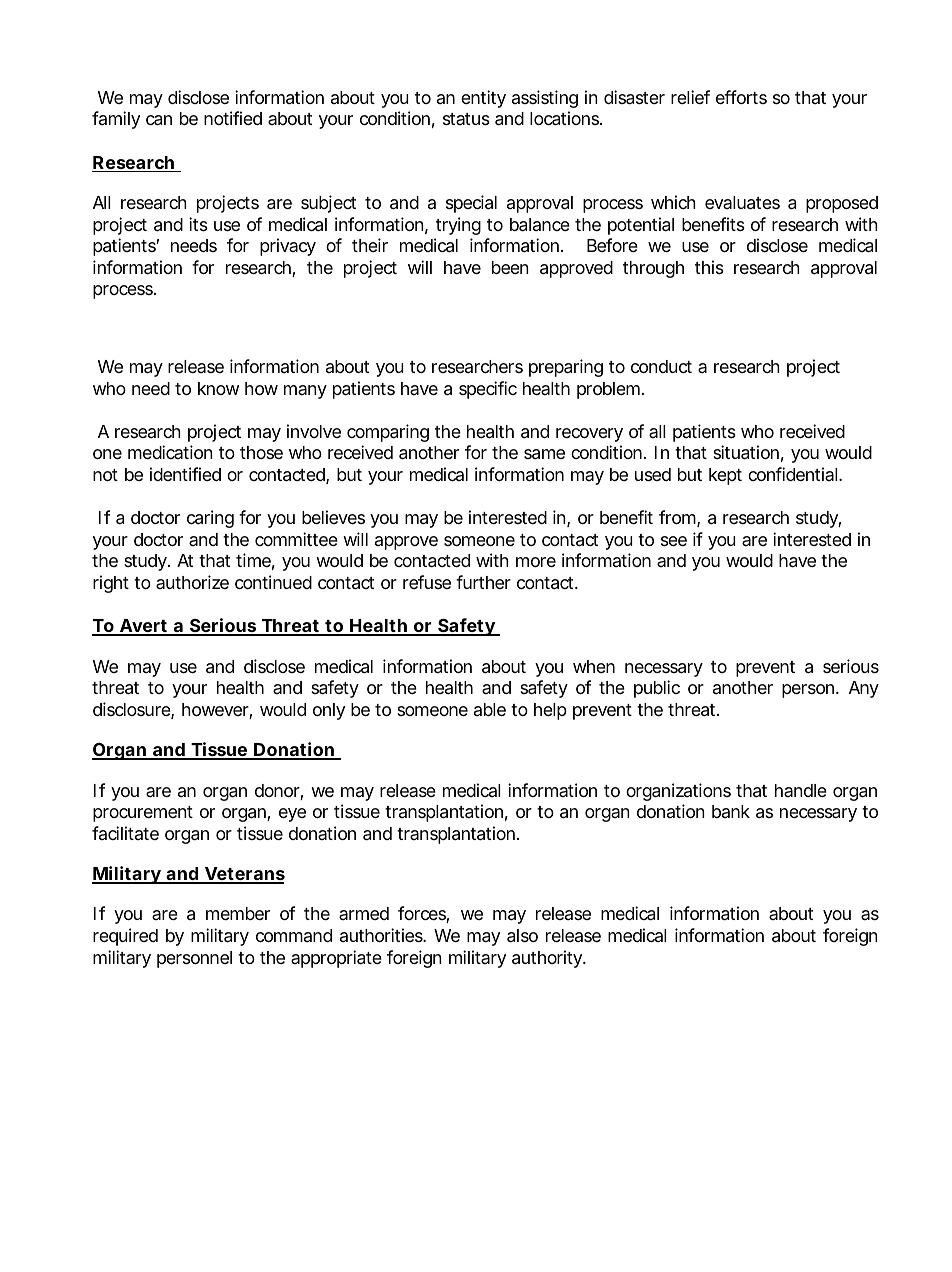  Describe the element at coordinates (233, 118) in the document. I see `notified` at that location.
